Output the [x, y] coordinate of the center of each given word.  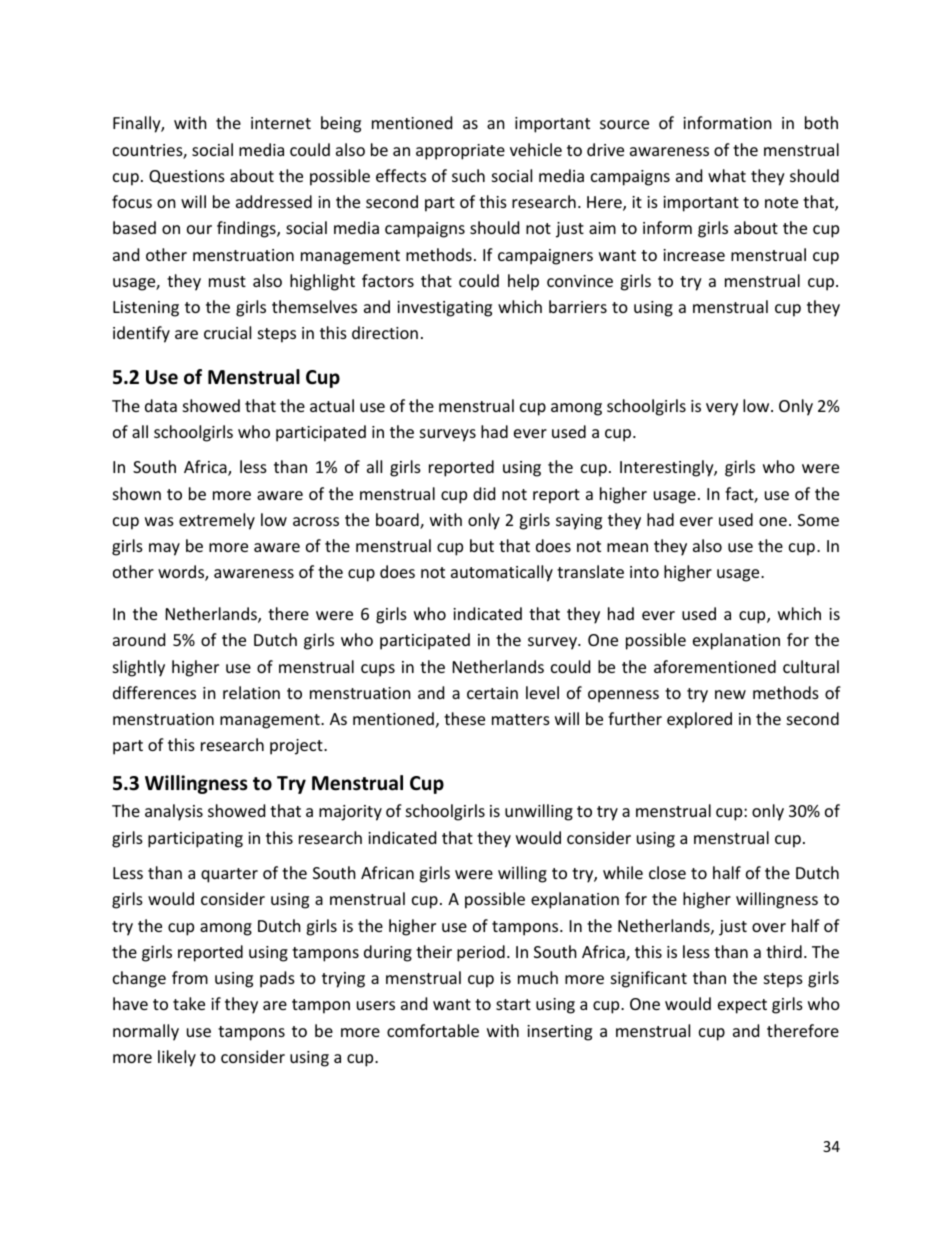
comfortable [433, 1030]
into [644, 572]
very [722, 409]
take [189, 1003]
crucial [227, 332]
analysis [174, 812]
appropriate [460, 152]
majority [350, 813]
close [667, 872]
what [727, 175]
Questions [187, 177]
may [164, 549]
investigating [444, 309]
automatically [502, 573]
